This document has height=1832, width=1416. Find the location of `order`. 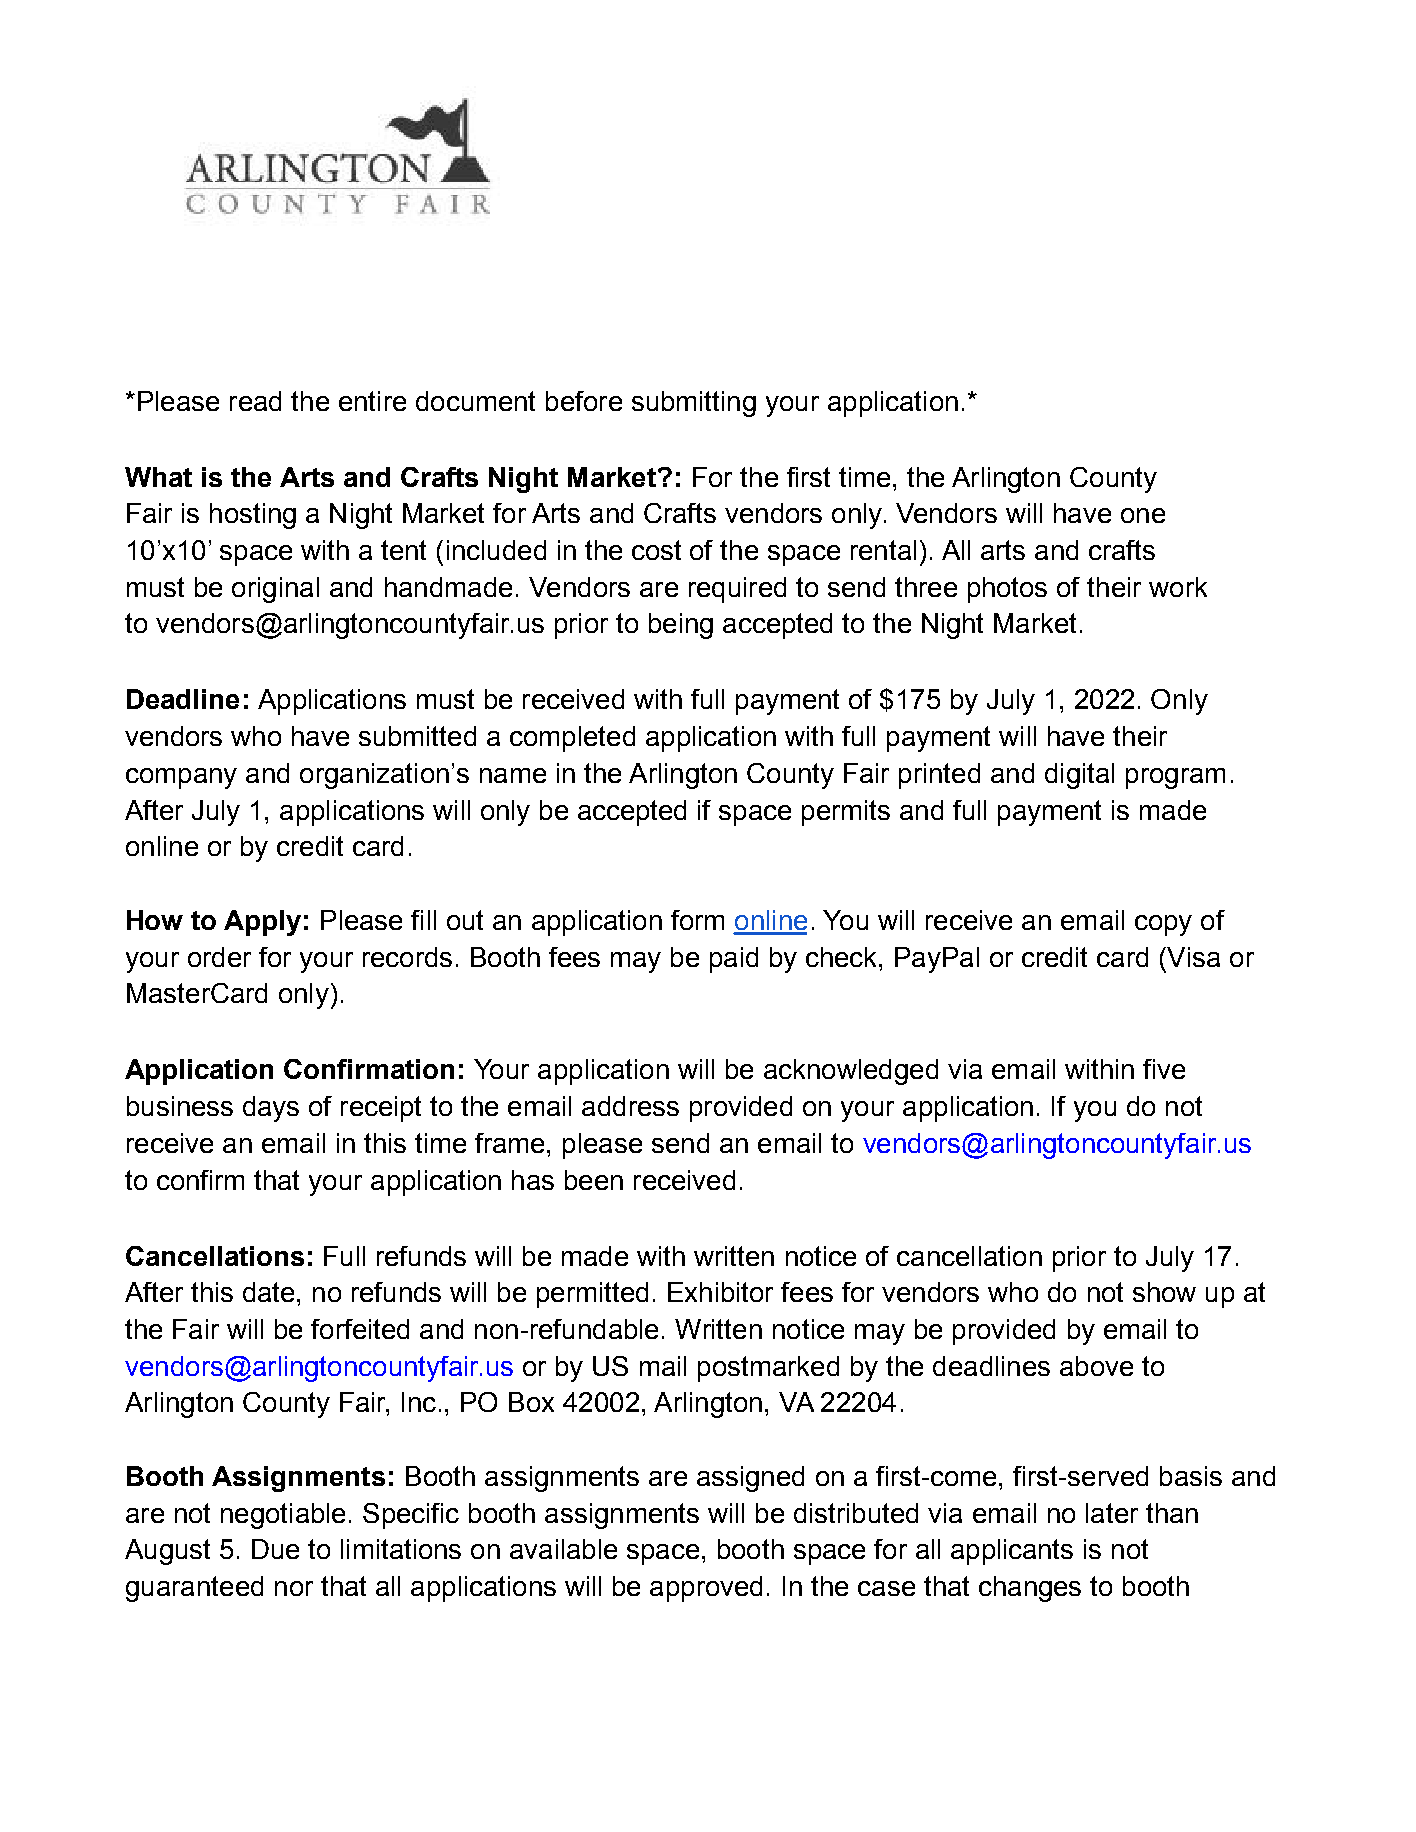

order is located at coordinates (219, 957).
